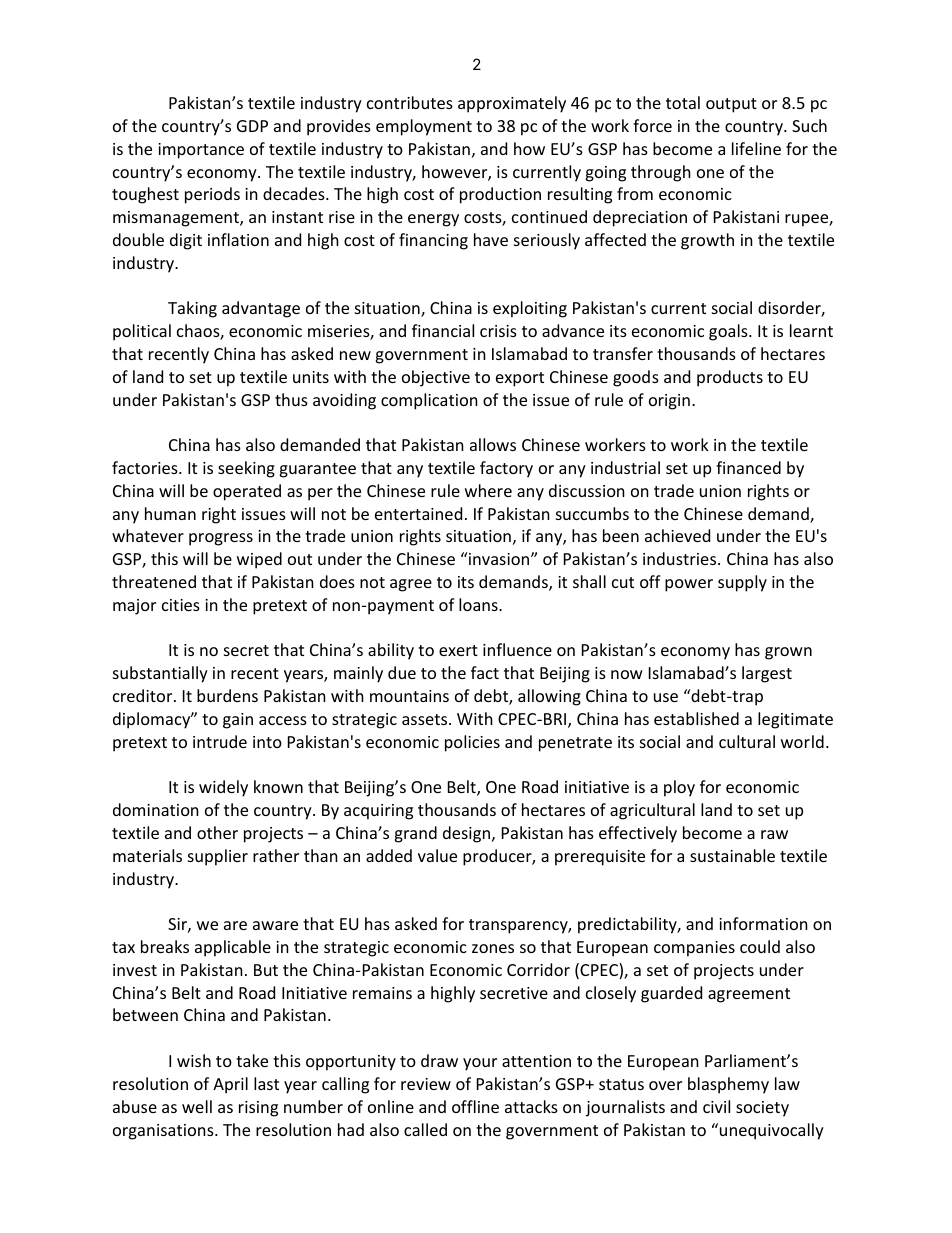 The height and width of the document is (1233, 952). What do you see at coordinates (479, 604) in the document?
I see `loans` at bounding box center [479, 604].
